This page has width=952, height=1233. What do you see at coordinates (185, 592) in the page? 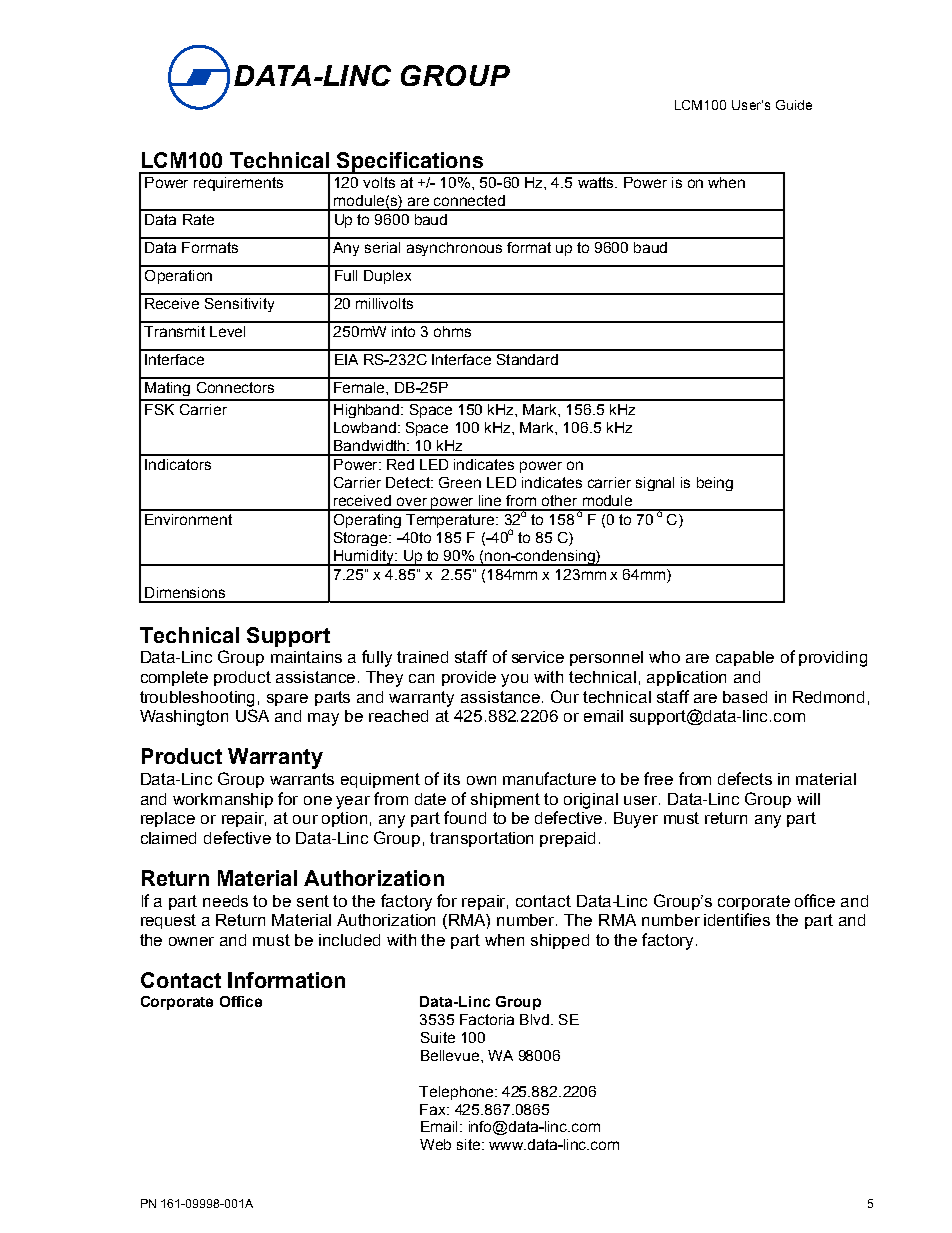
I see `Dimensions` at bounding box center [185, 592].
